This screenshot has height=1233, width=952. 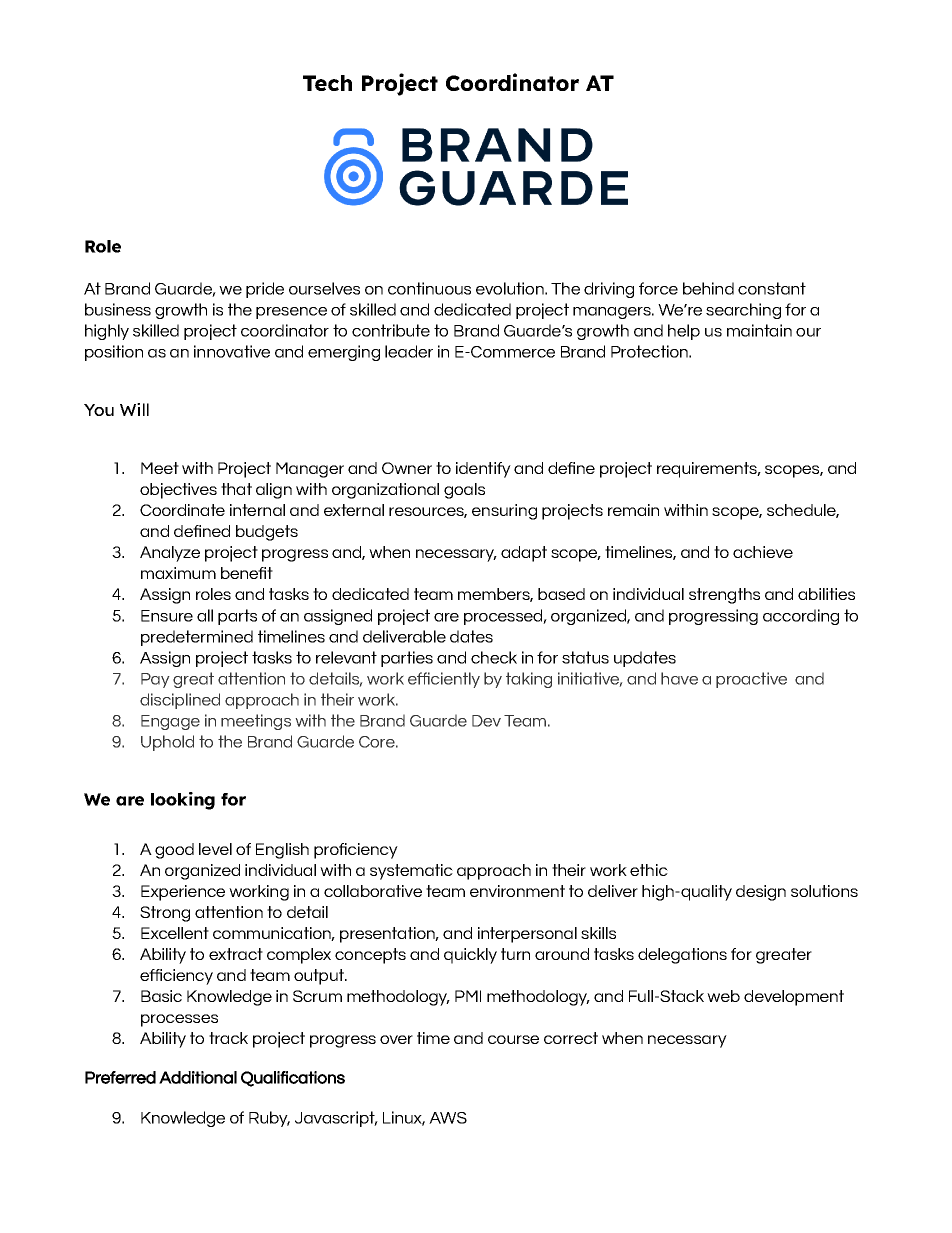 I want to click on Tech, so click(x=327, y=83).
